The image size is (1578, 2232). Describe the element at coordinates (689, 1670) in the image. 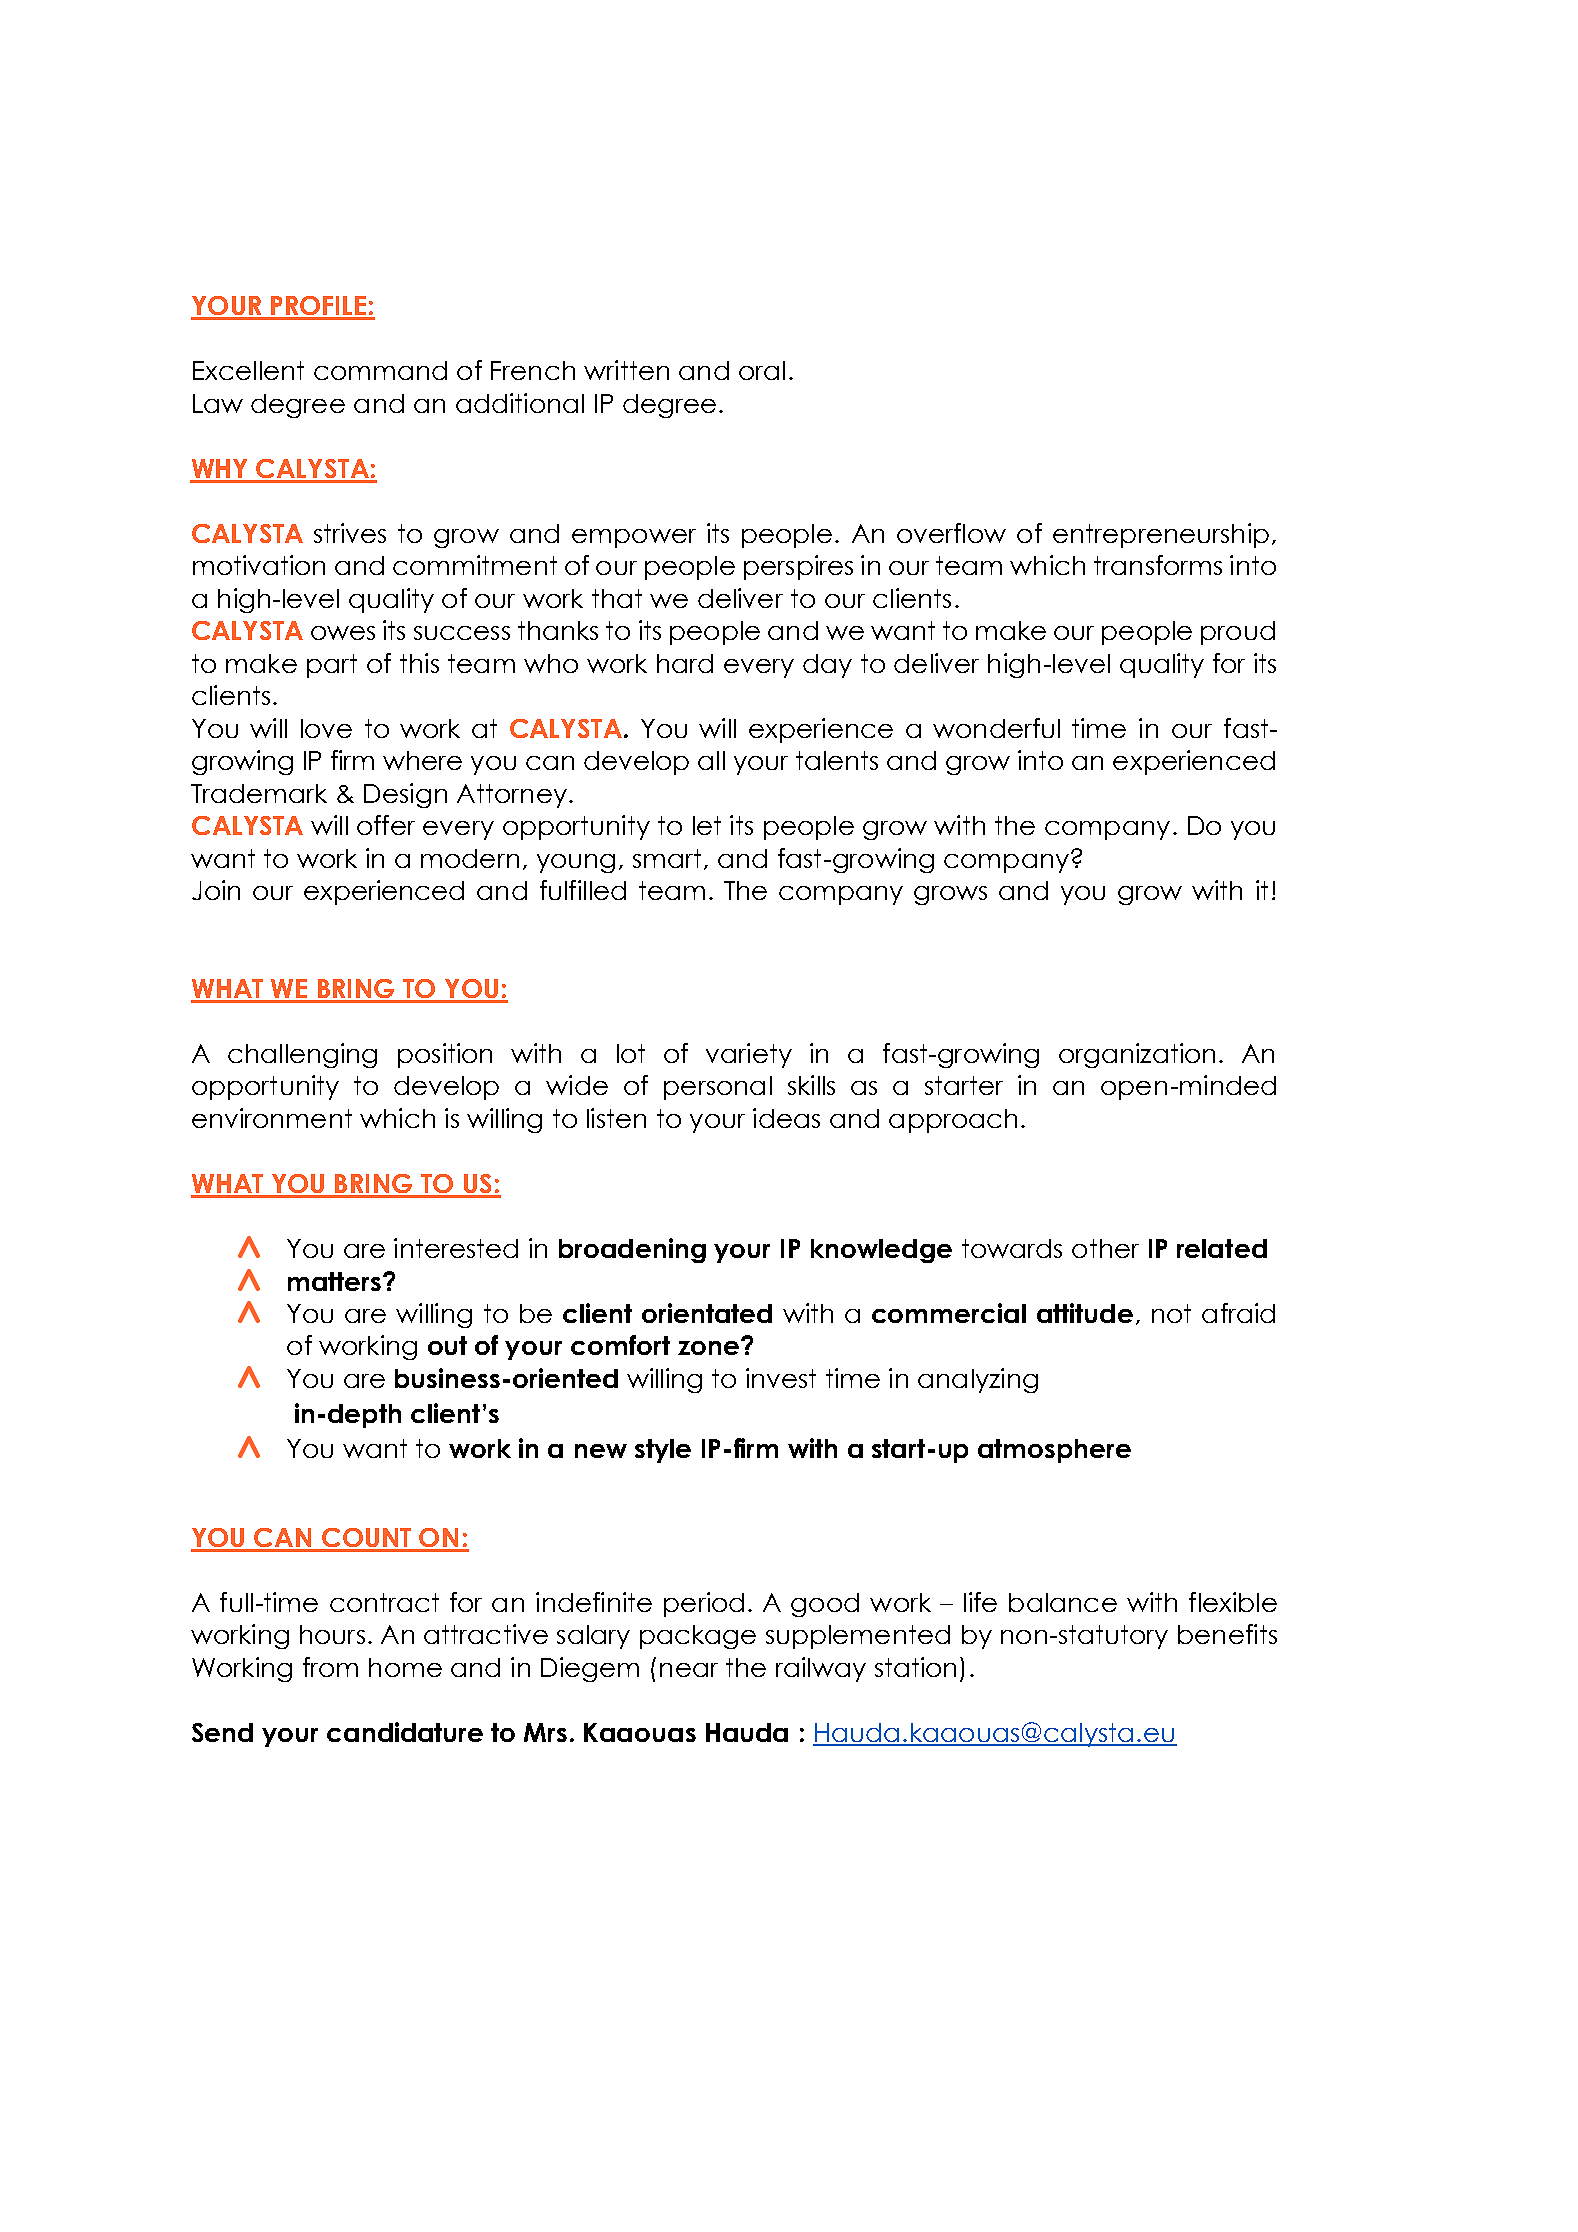

I see `near` at that location.
